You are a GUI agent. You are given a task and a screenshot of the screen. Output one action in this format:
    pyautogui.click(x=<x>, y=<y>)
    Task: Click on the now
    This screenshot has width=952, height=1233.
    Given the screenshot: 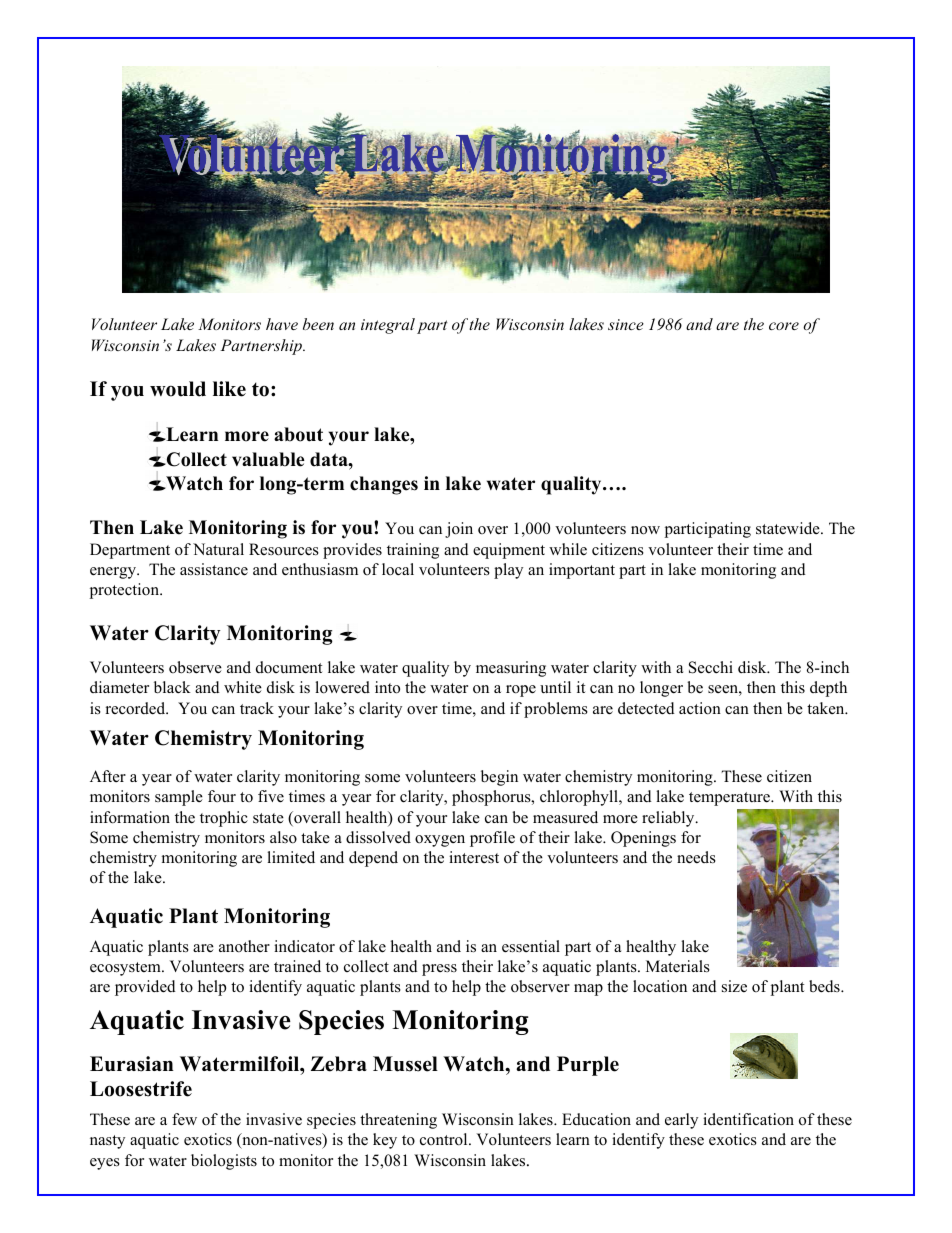 What is the action you would take?
    pyautogui.click(x=645, y=530)
